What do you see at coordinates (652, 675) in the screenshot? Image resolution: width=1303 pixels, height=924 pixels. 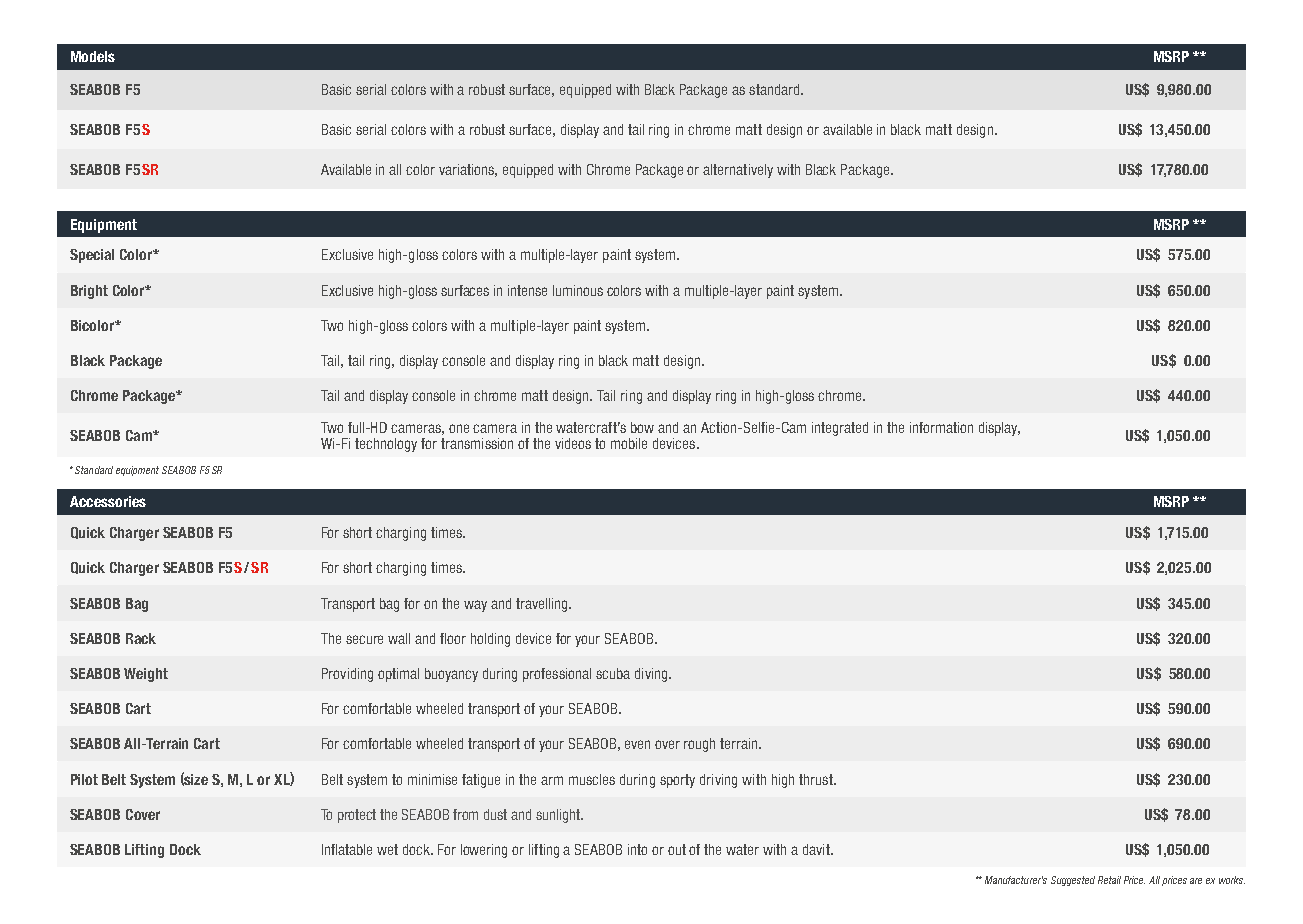 I see `diving` at bounding box center [652, 675].
